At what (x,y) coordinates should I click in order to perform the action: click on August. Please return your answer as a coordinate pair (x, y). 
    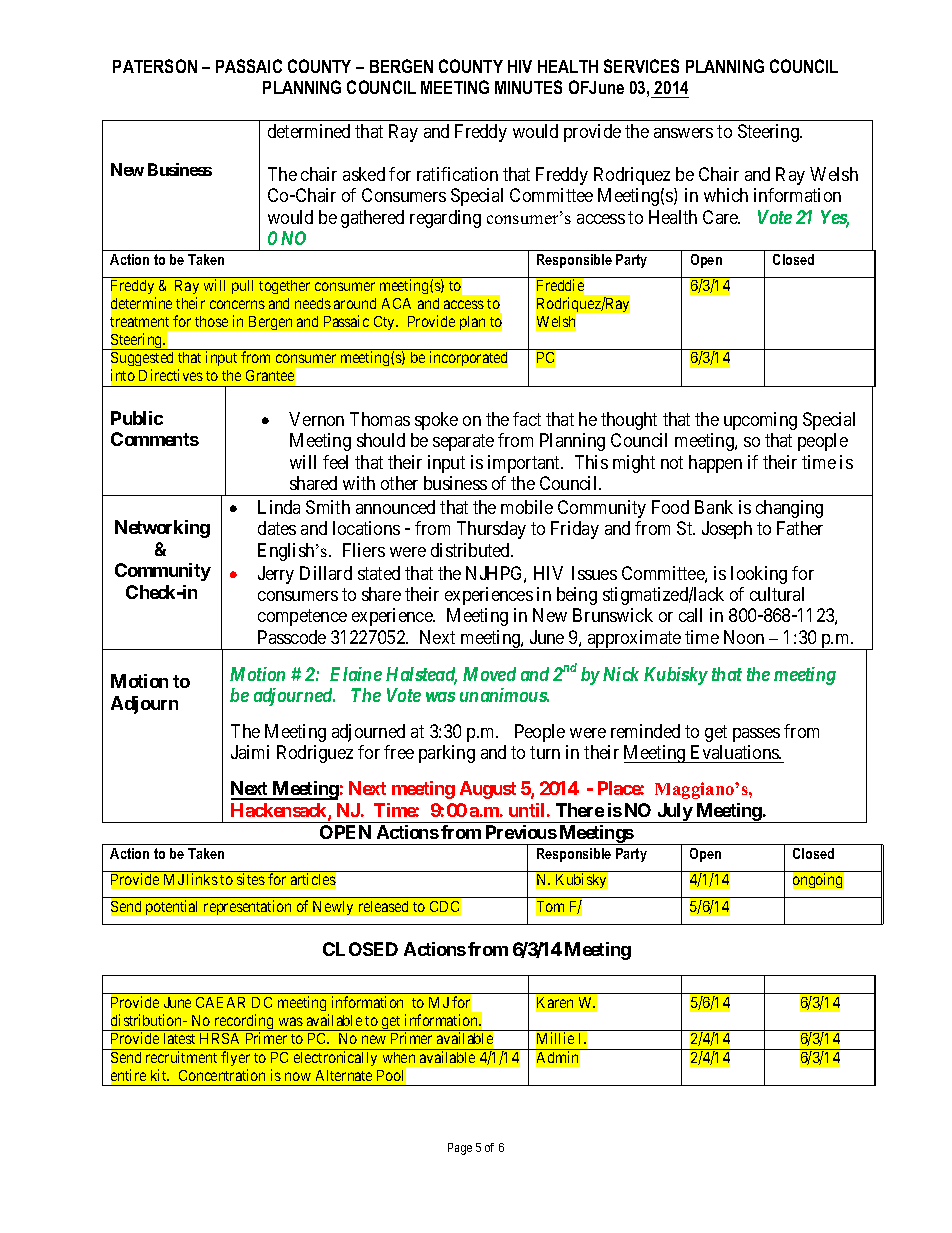
    Looking at the image, I should click on (488, 790).
